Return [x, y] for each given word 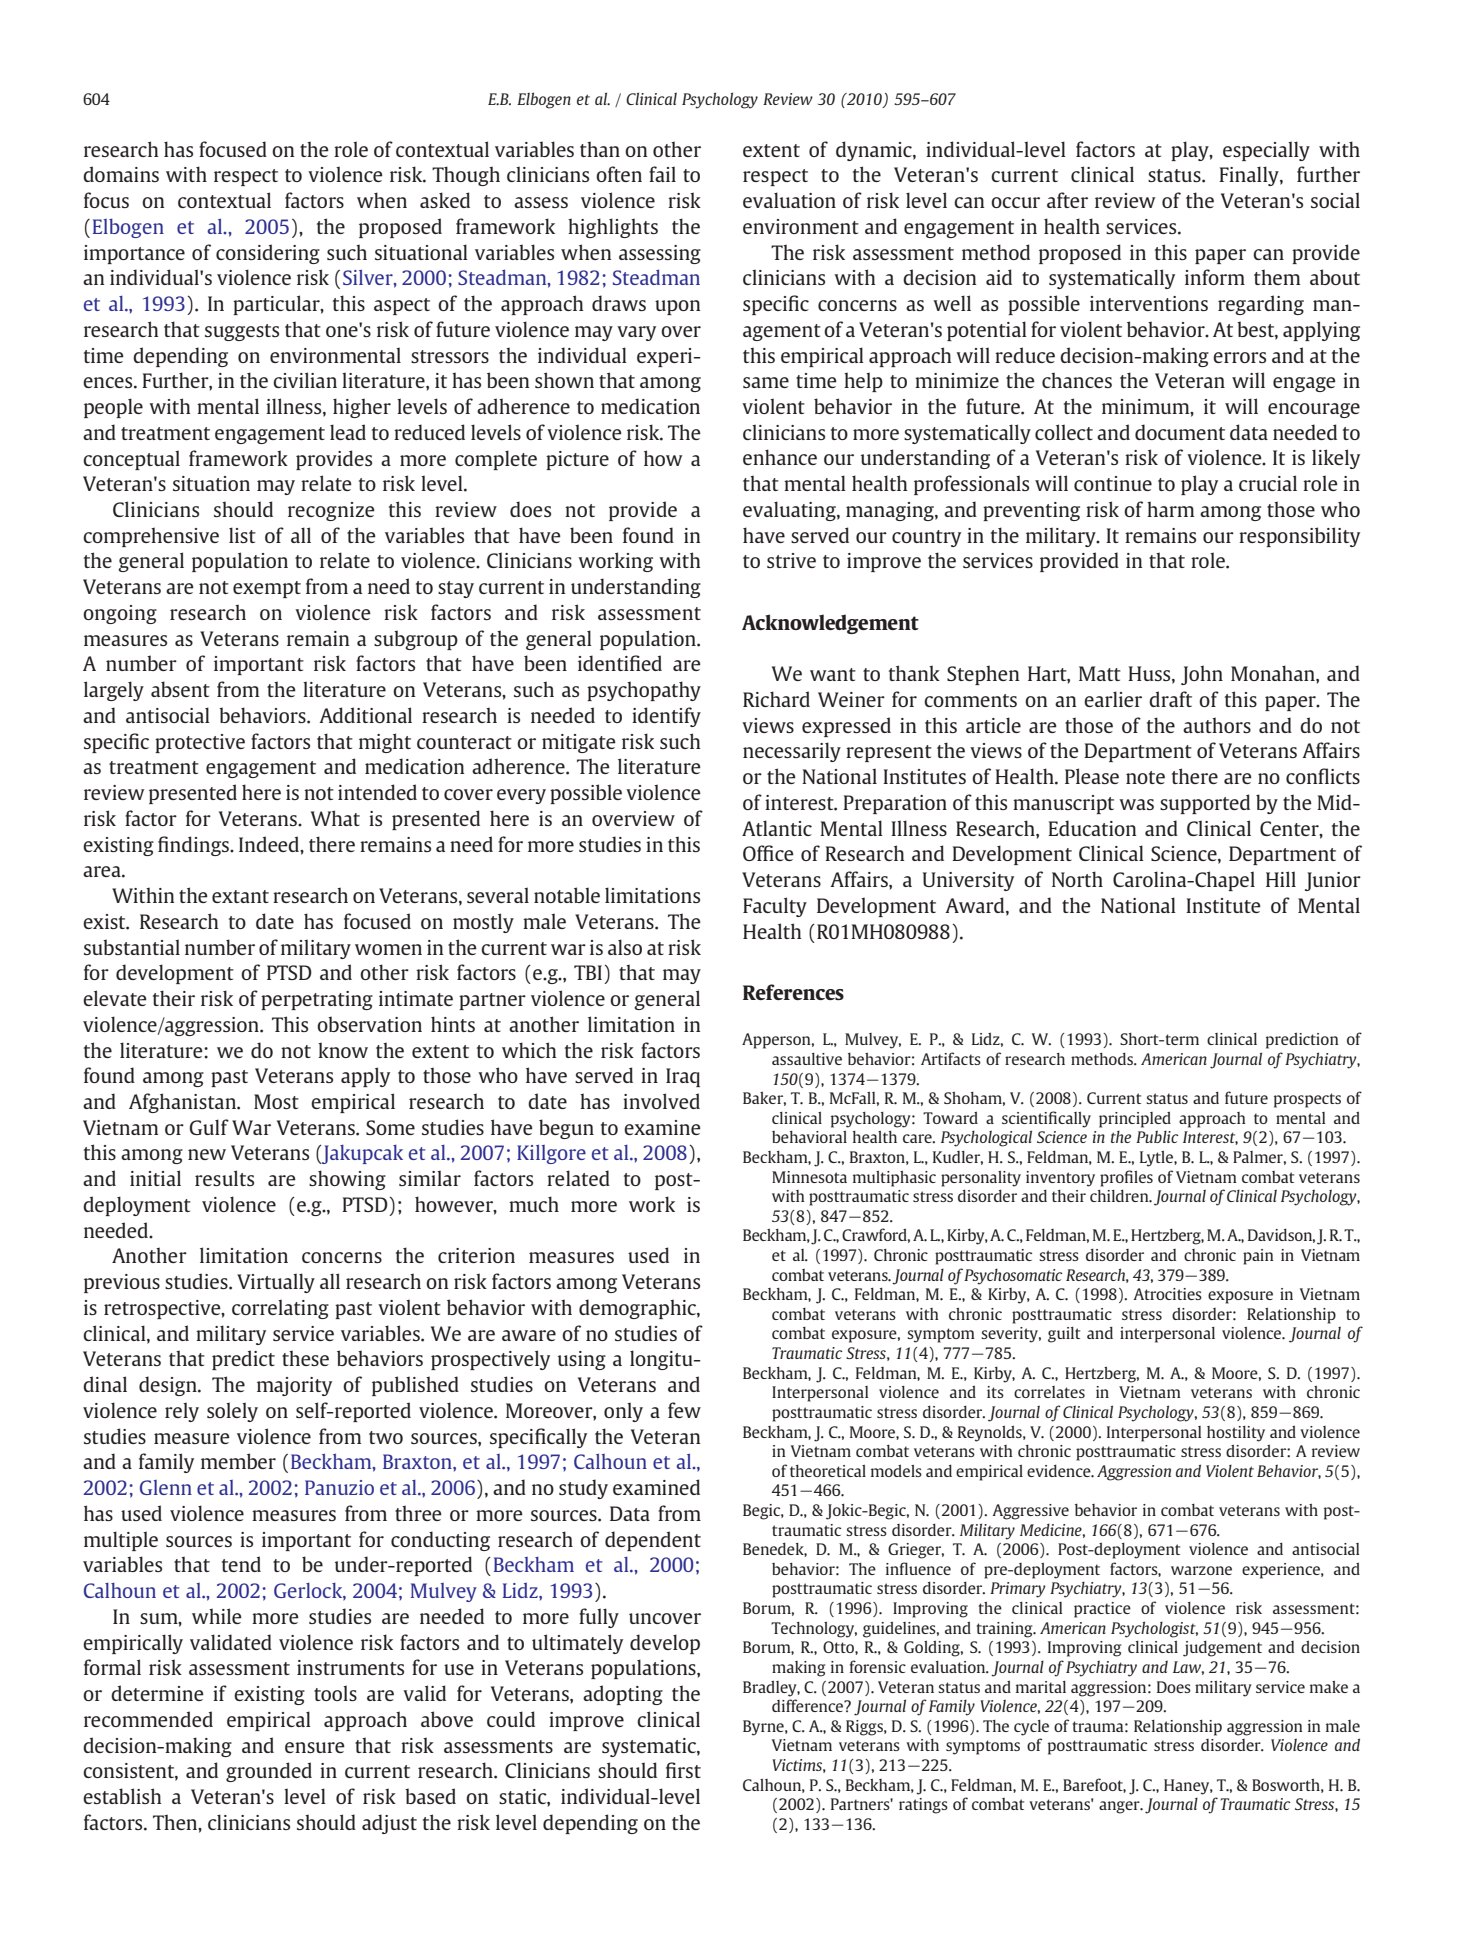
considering [268, 254]
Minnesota [809, 1177]
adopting [623, 1695]
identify [666, 717]
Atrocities [1168, 1294]
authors [1217, 725]
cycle [1031, 1728]
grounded [269, 1772]
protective [200, 743]
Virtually [276, 1283]
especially [1266, 151]
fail [662, 174]
